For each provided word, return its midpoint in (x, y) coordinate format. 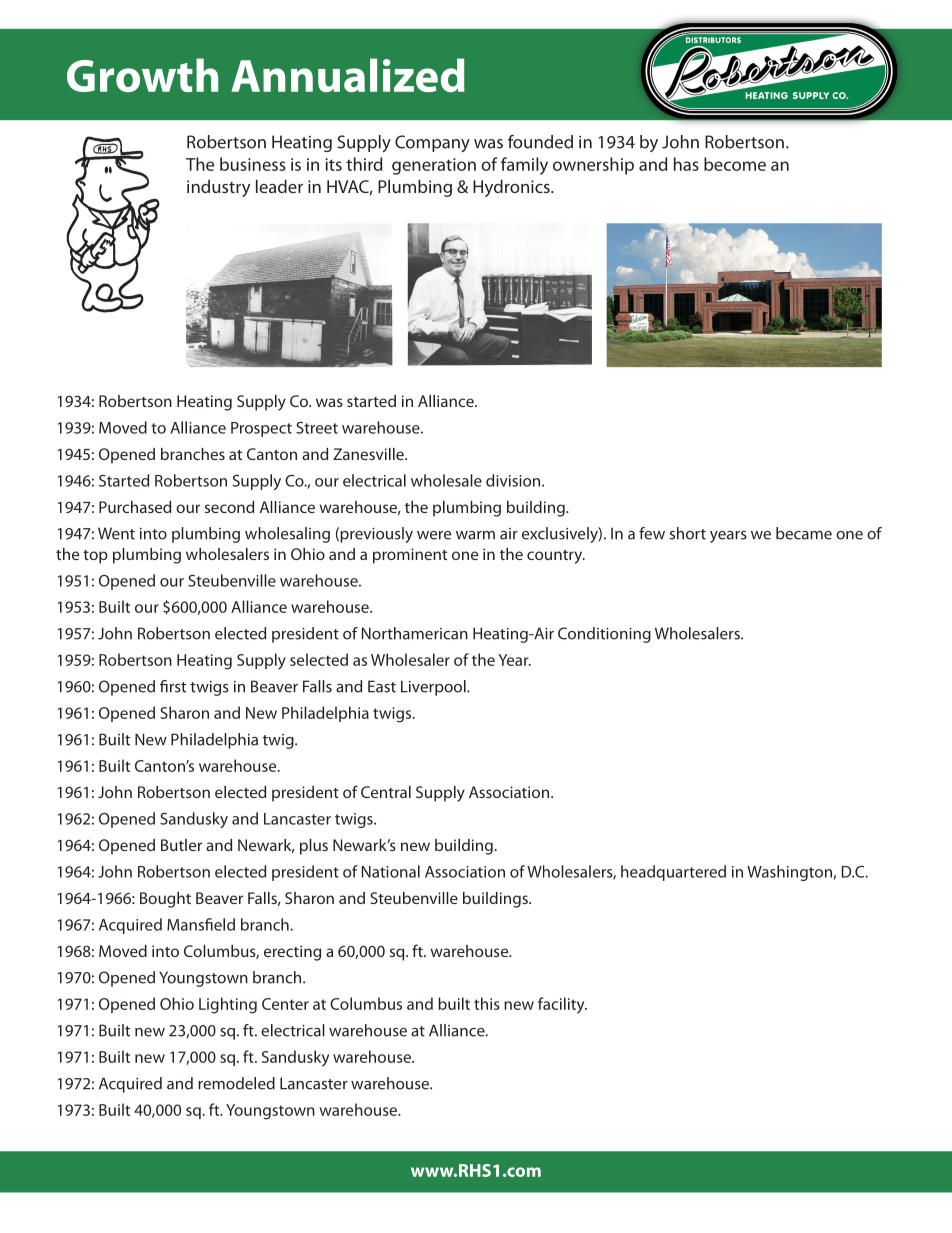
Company (432, 143)
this (487, 1003)
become (735, 164)
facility (562, 1005)
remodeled (236, 1083)
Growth (142, 75)
